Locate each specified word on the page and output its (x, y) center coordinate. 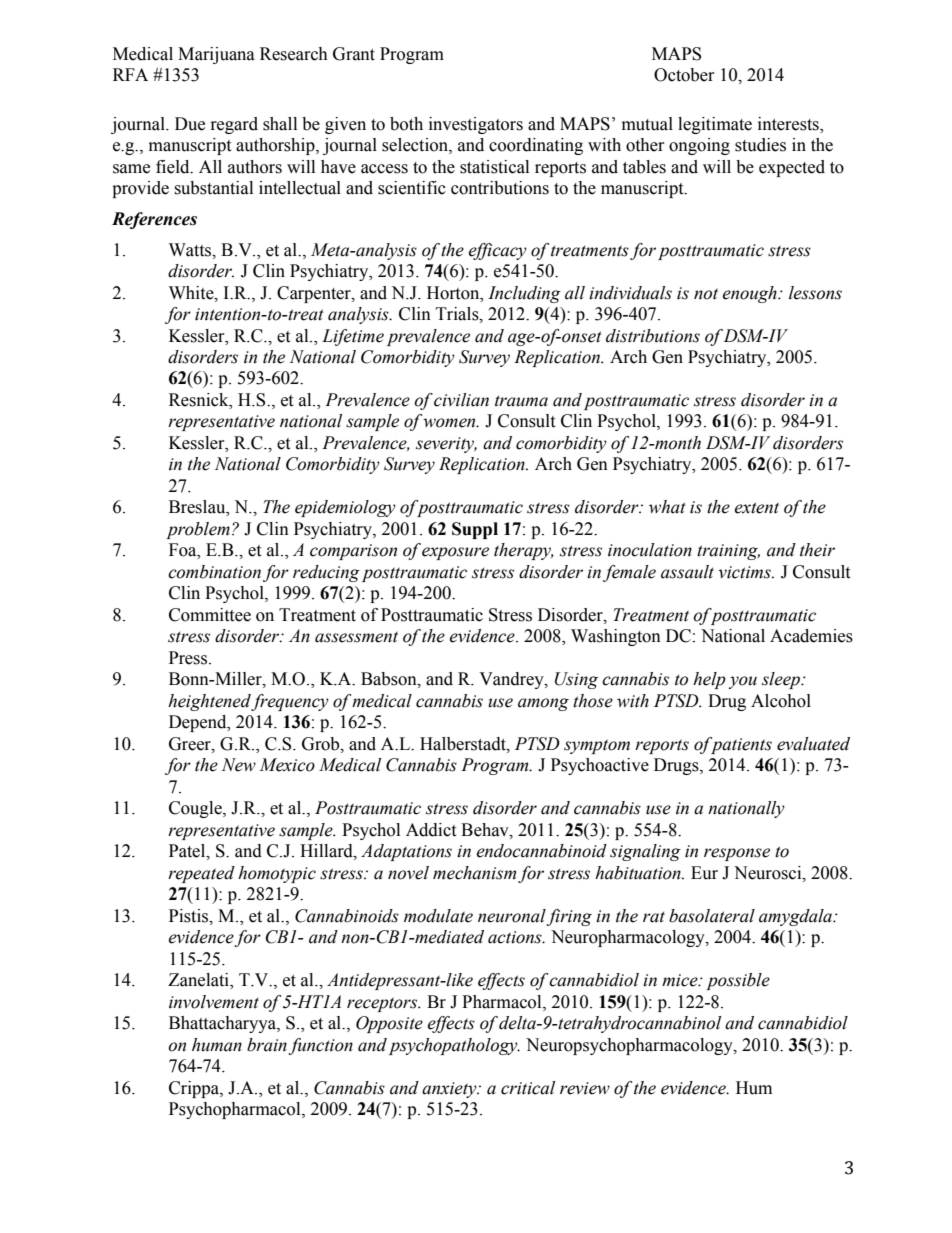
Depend (199, 723)
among (543, 704)
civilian (461, 400)
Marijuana (216, 55)
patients (740, 745)
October (684, 75)
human (217, 1045)
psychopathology (454, 1046)
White (192, 293)
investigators (476, 125)
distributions (653, 336)
